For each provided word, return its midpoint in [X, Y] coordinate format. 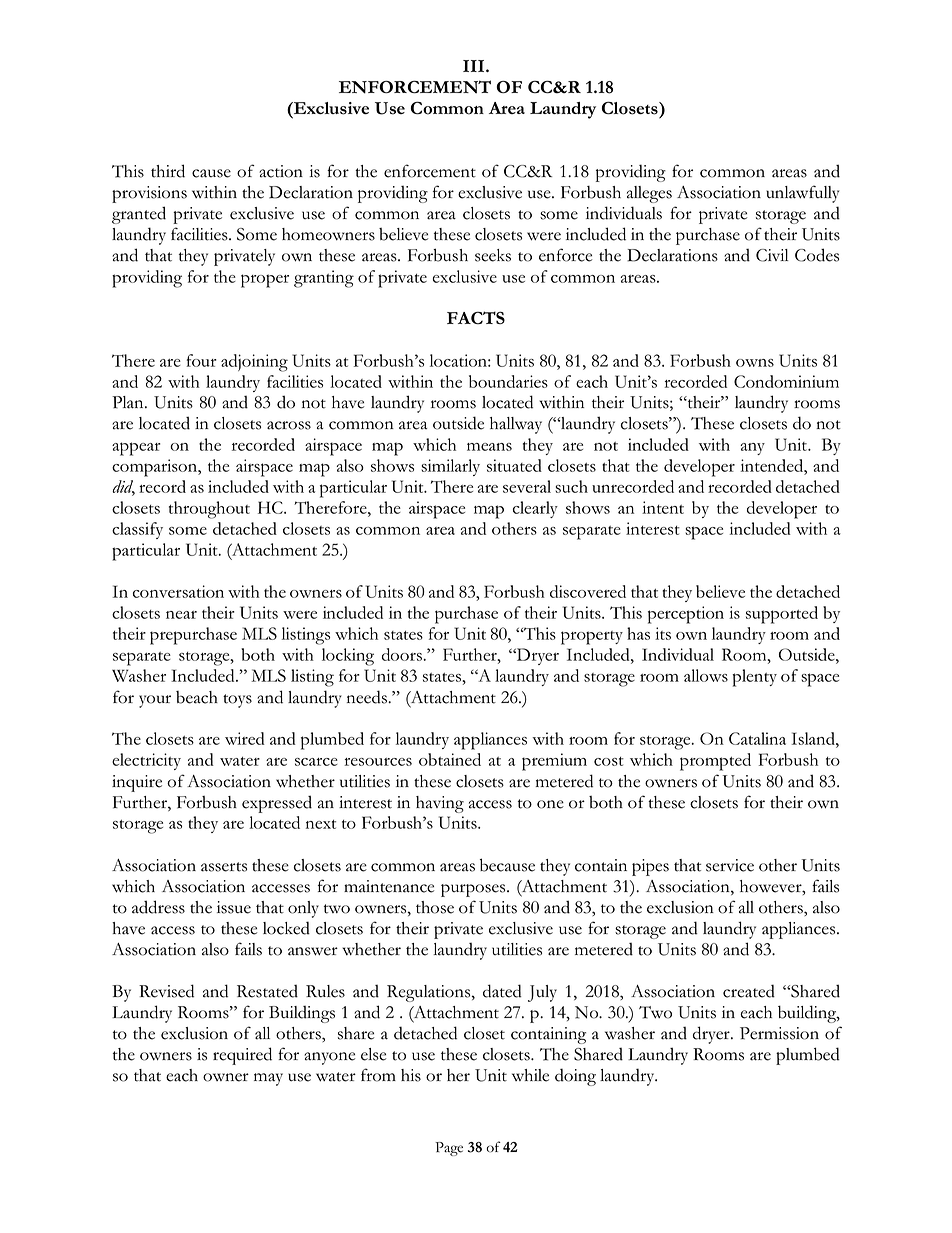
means [489, 447]
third [168, 171]
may [268, 1079]
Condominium [786, 381]
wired [245, 738]
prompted [715, 762]
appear [136, 449]
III [475, 66]
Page [449, 1149]
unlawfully [802, 194]
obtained [450, 759]
